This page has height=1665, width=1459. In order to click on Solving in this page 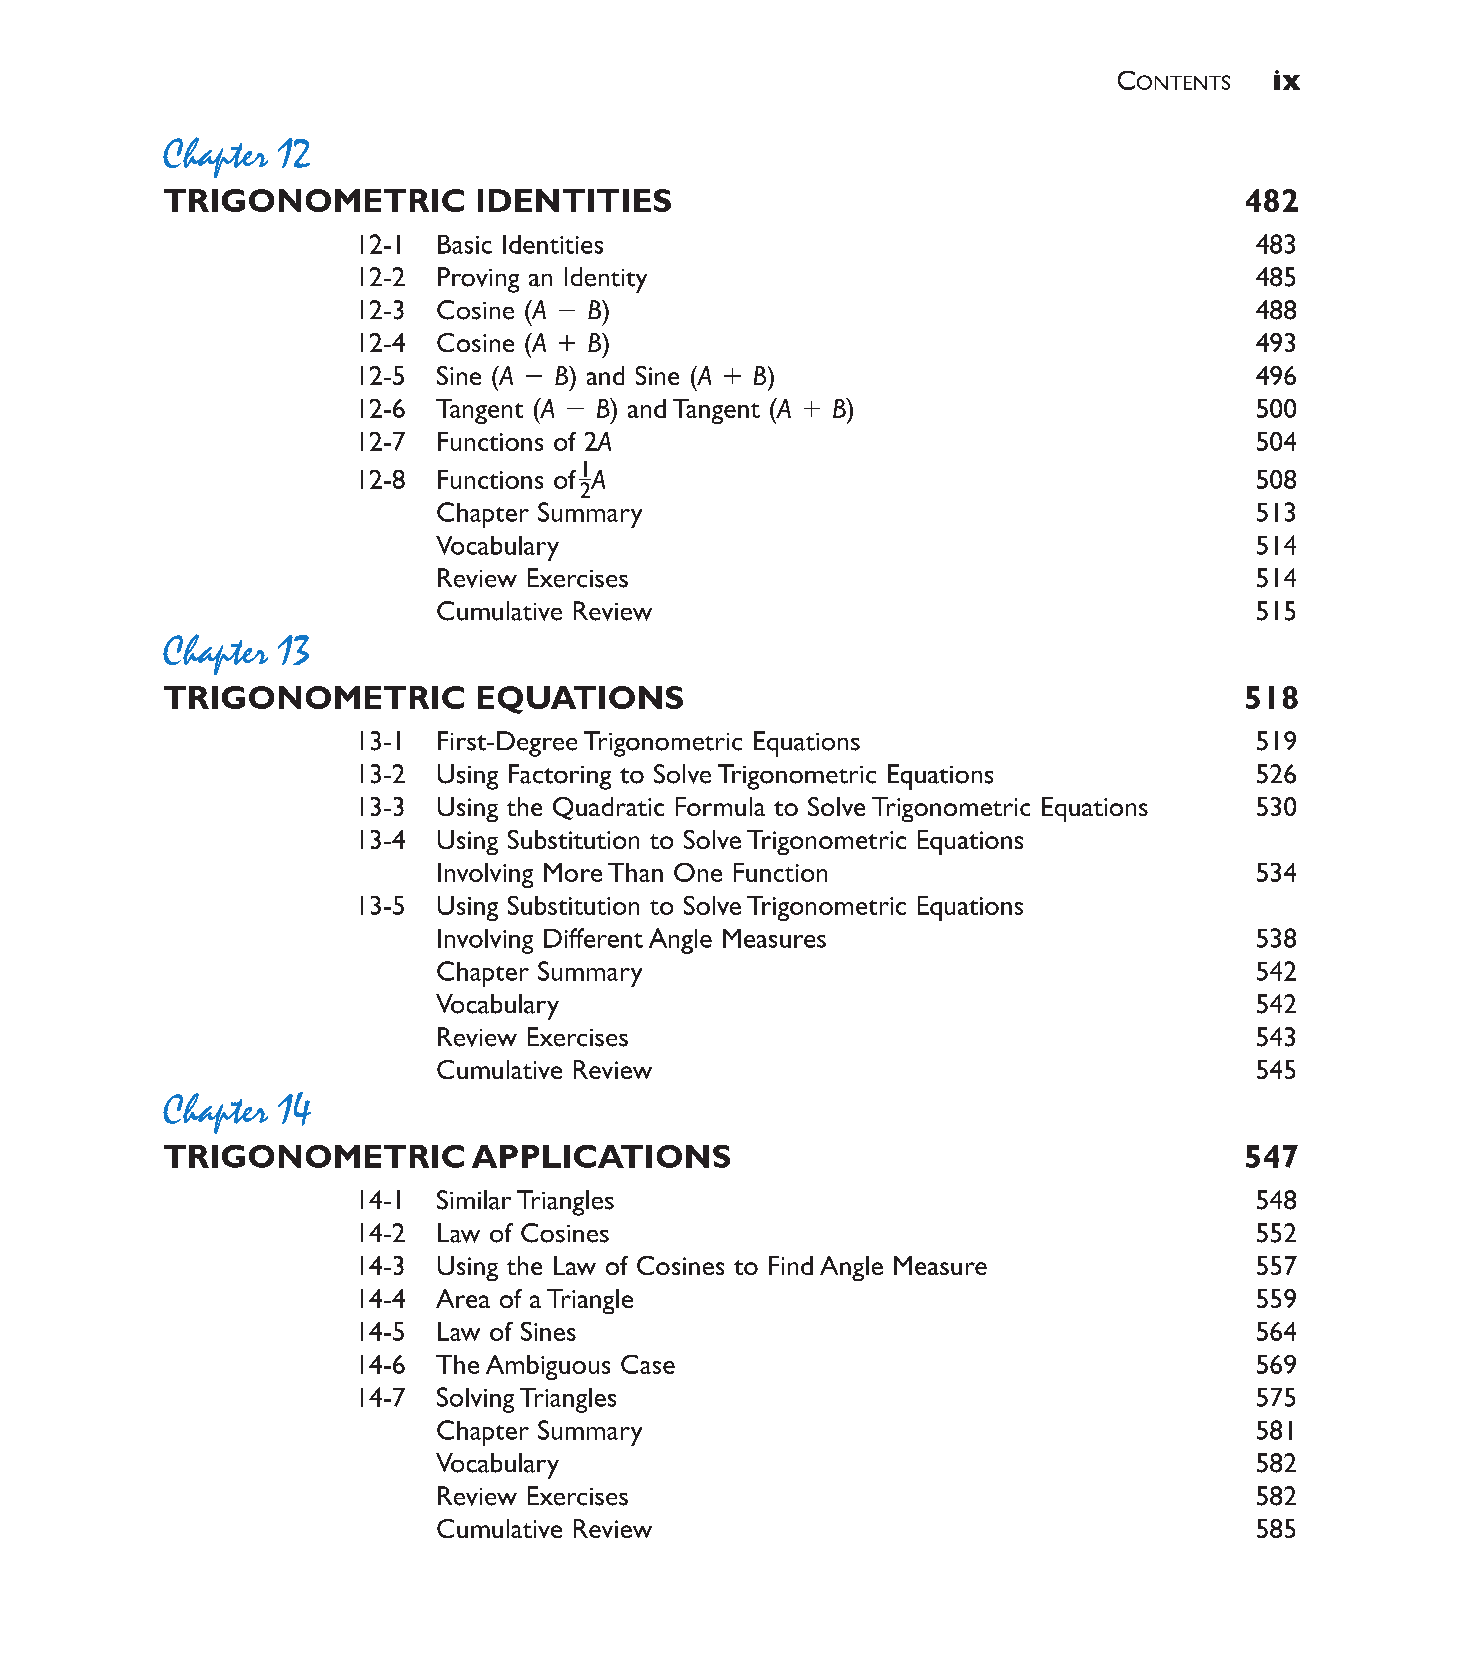, I will do `click(475, 1400)`.
